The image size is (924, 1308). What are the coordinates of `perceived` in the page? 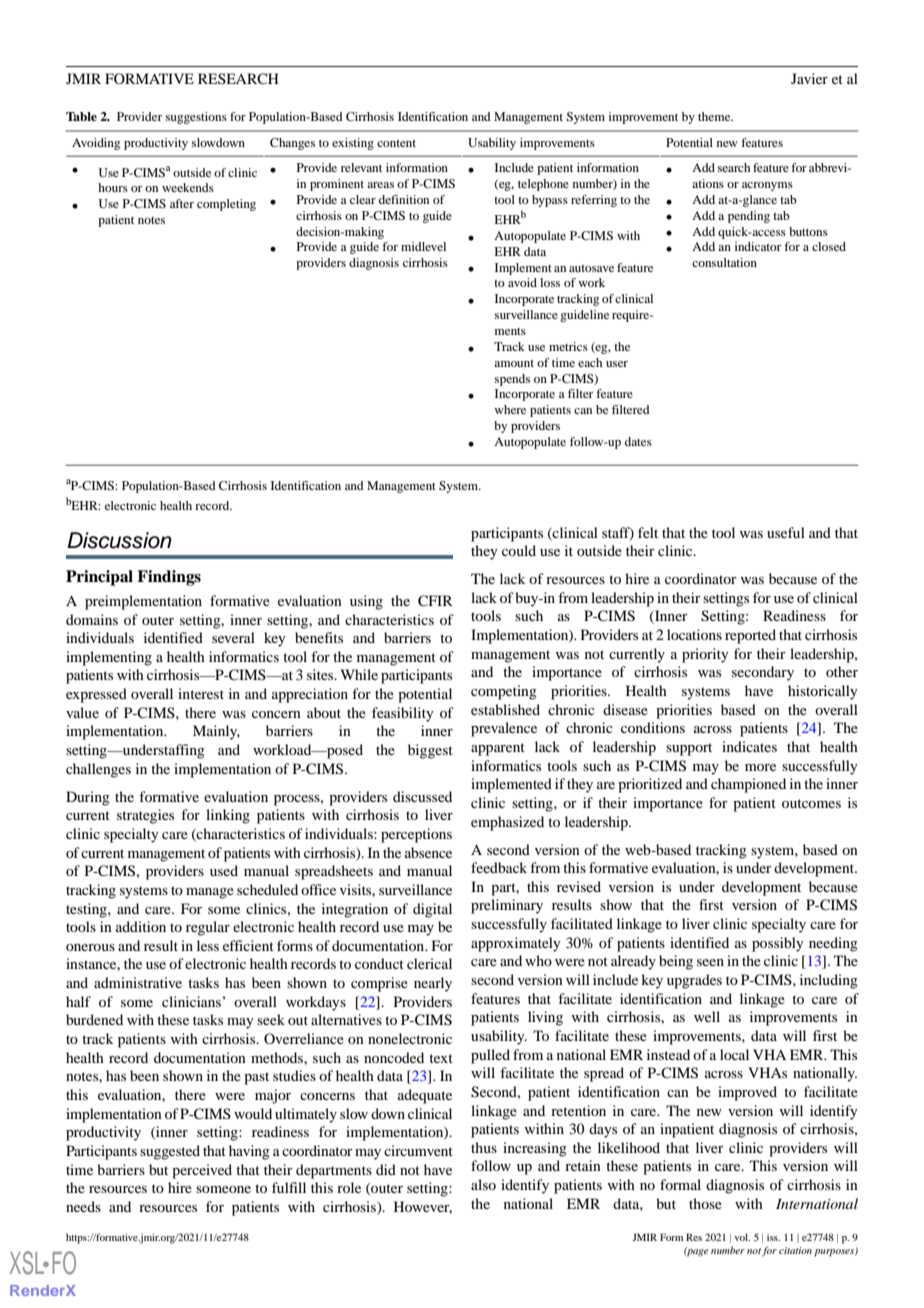 It's located at (202, 1171).
